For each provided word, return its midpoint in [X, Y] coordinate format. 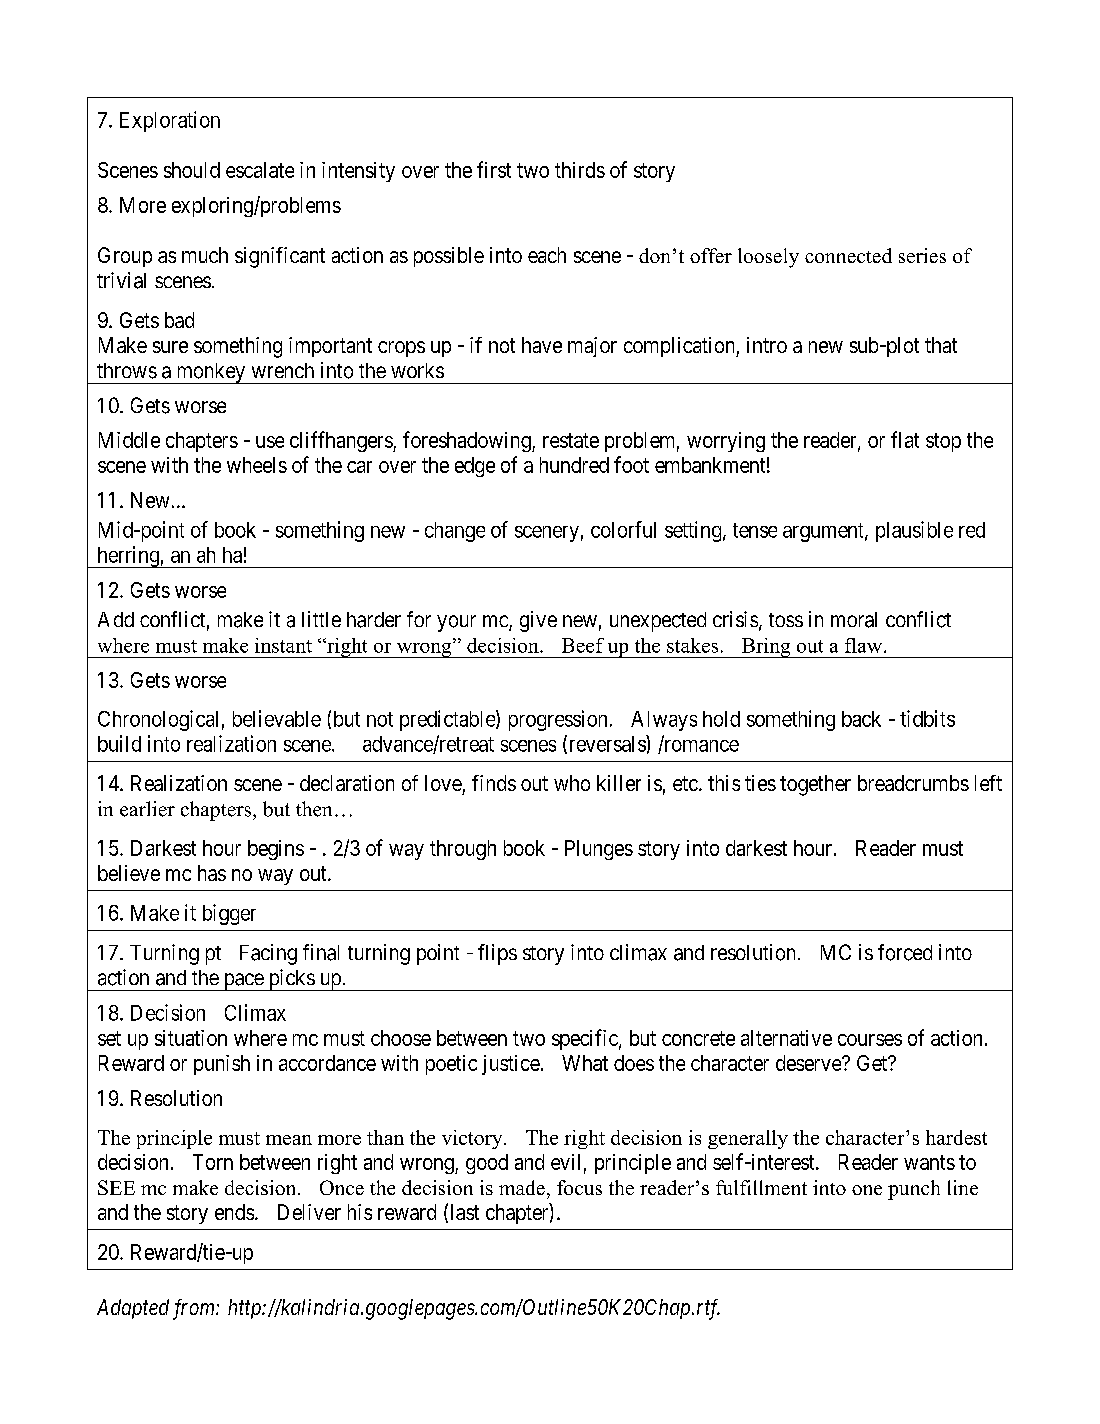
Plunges [599, 850]
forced [905, 952]
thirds [580, 170]
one [867, 1190]
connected [848, 255]
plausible [914, 531]
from [195, 1309]
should [192, 170]
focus [579, 1187]
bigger [229, 914]
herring [128, 557]
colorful [623, 529]
